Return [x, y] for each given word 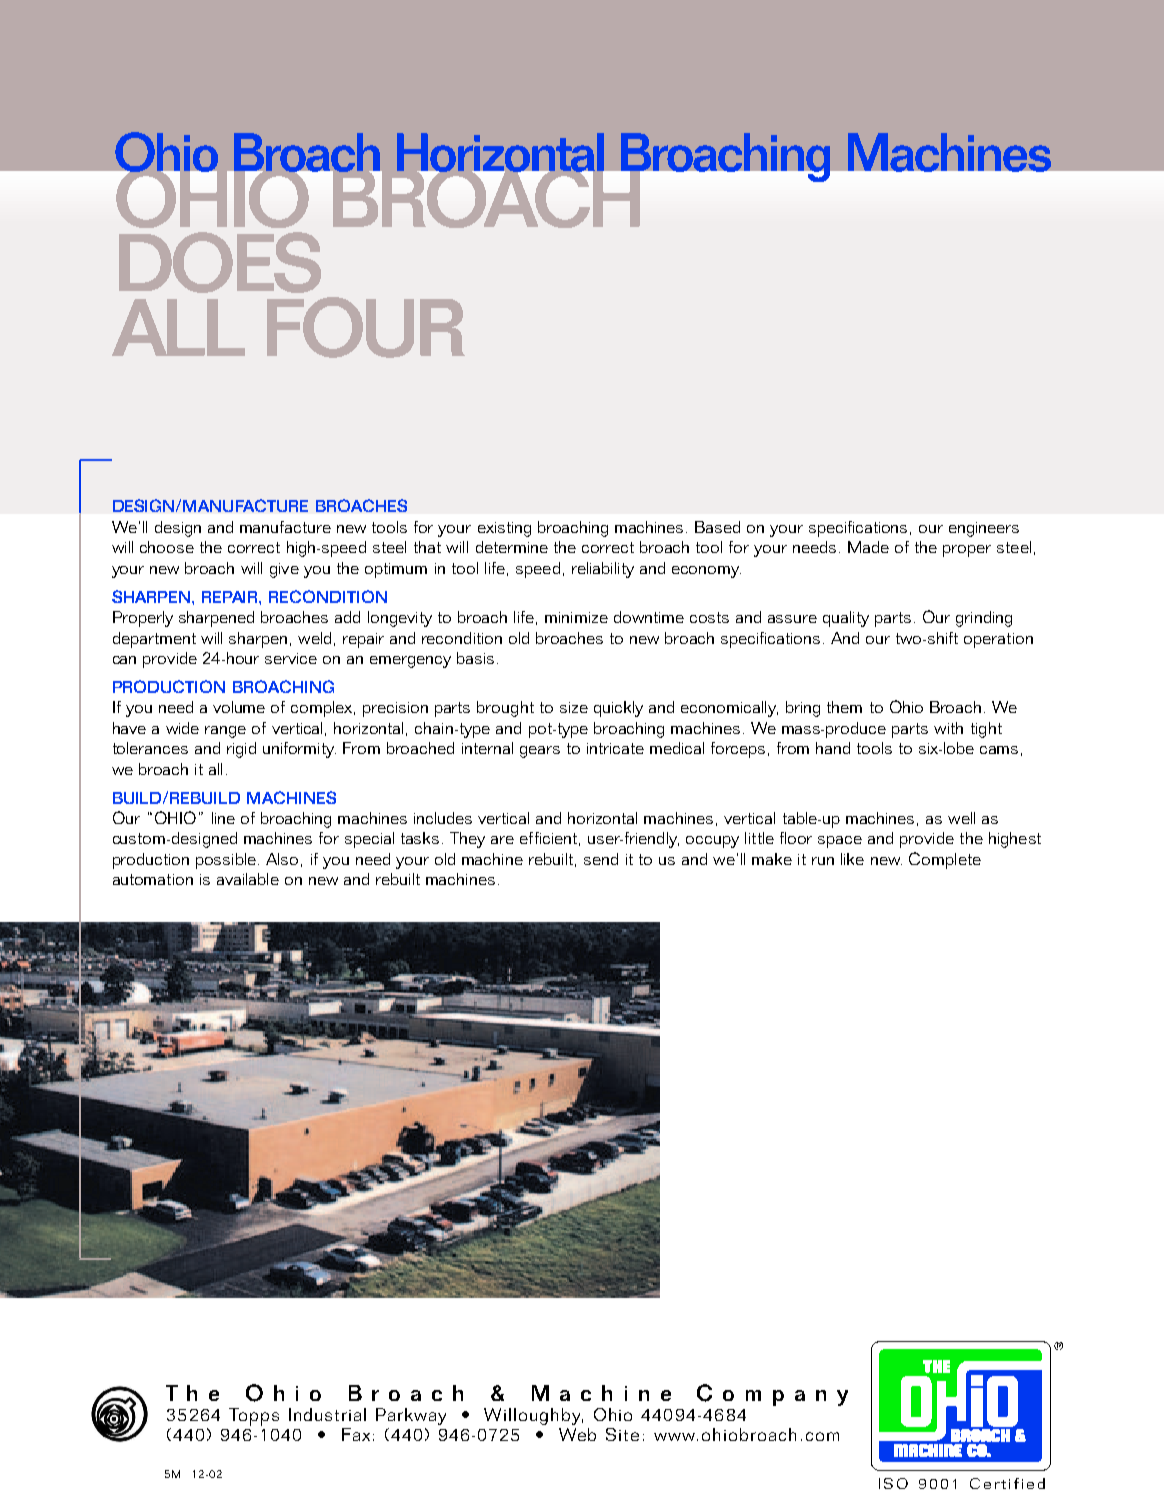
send [601, 859]
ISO [893, 1483]
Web [577, 1434]
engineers [984, 529]
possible [226, 861]
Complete [945, 860]
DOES [220, 262]
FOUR [366, 327]
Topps [254, 1417]
